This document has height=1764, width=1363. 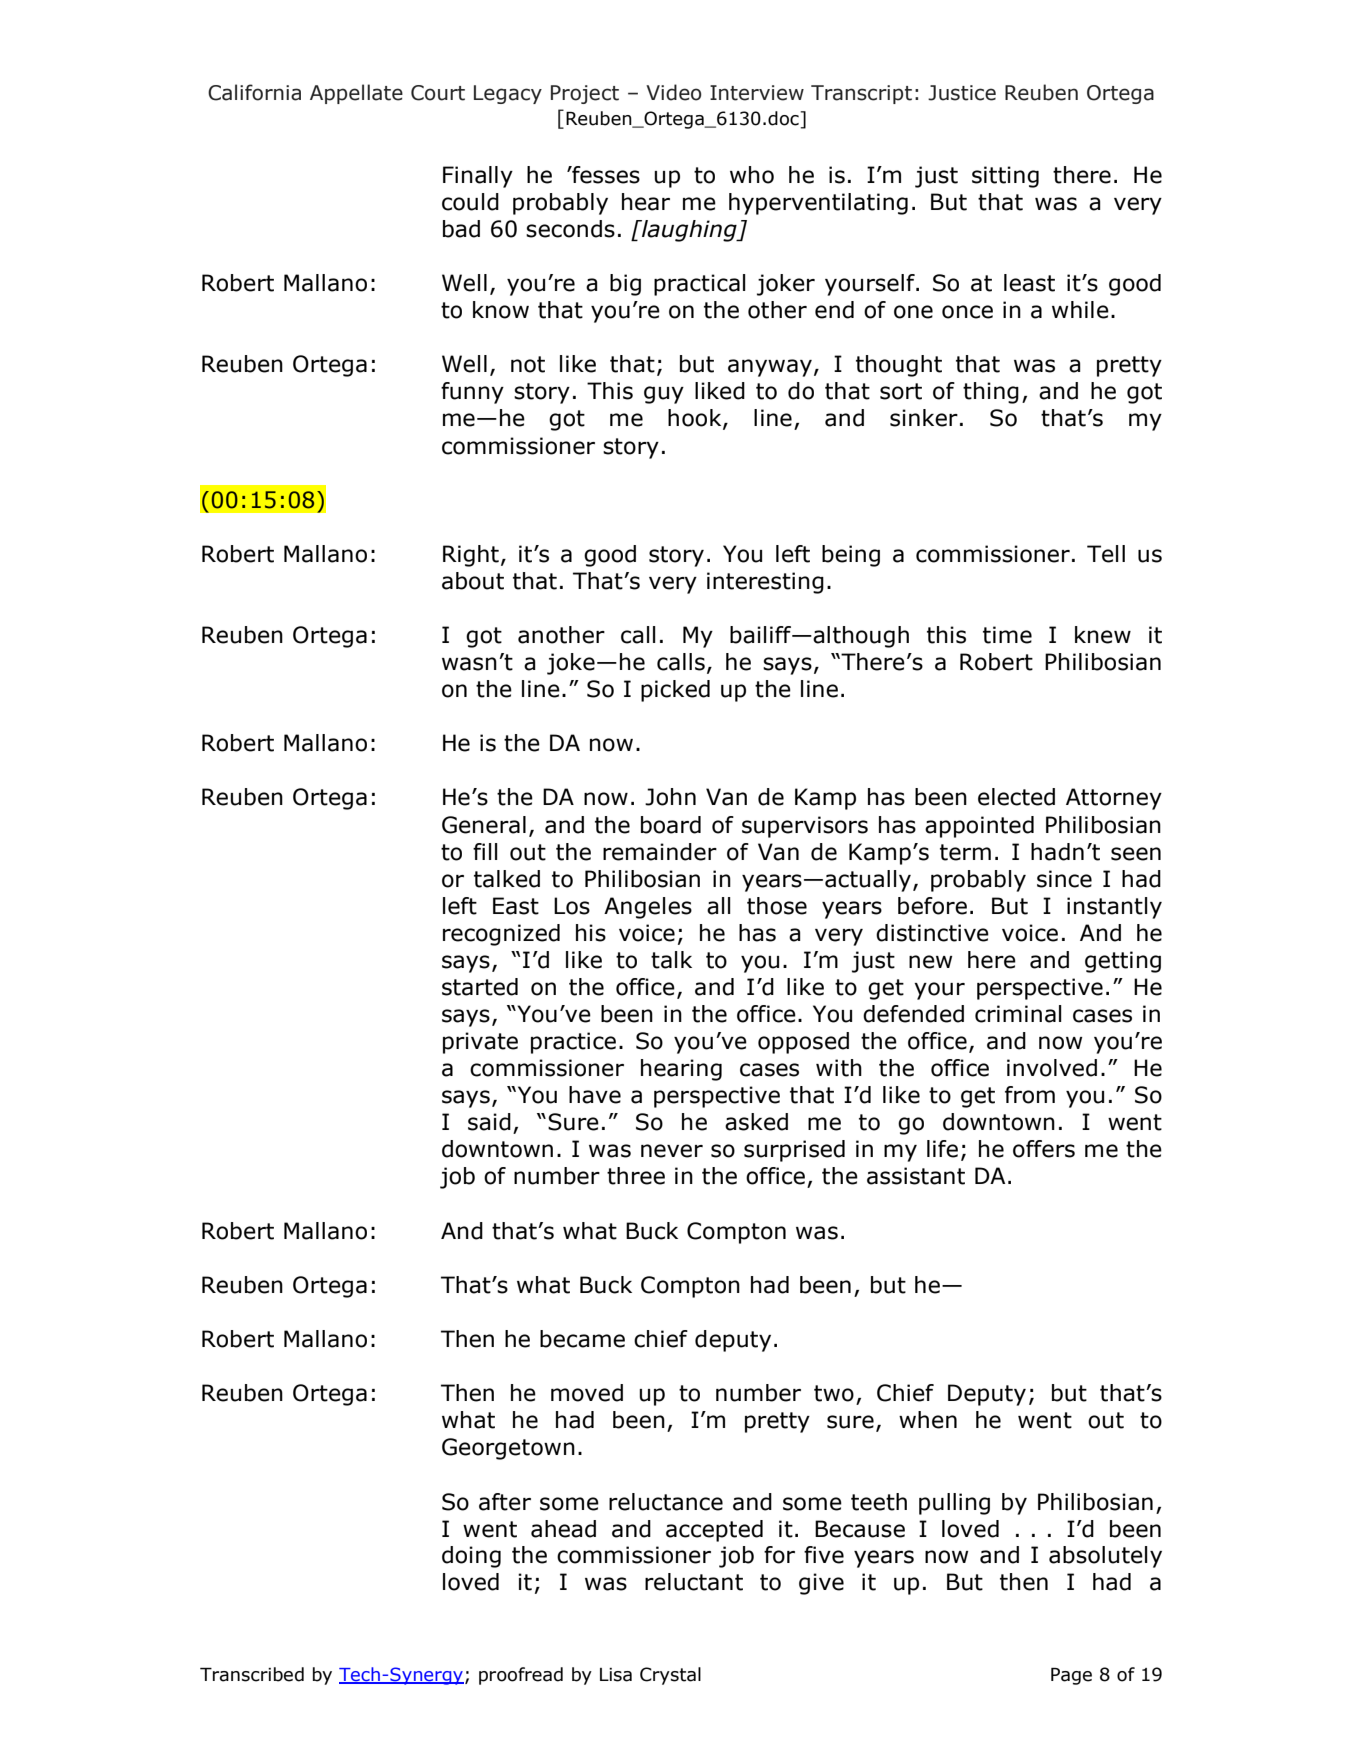 I want to click on time, so click(x=1007, y=635).
